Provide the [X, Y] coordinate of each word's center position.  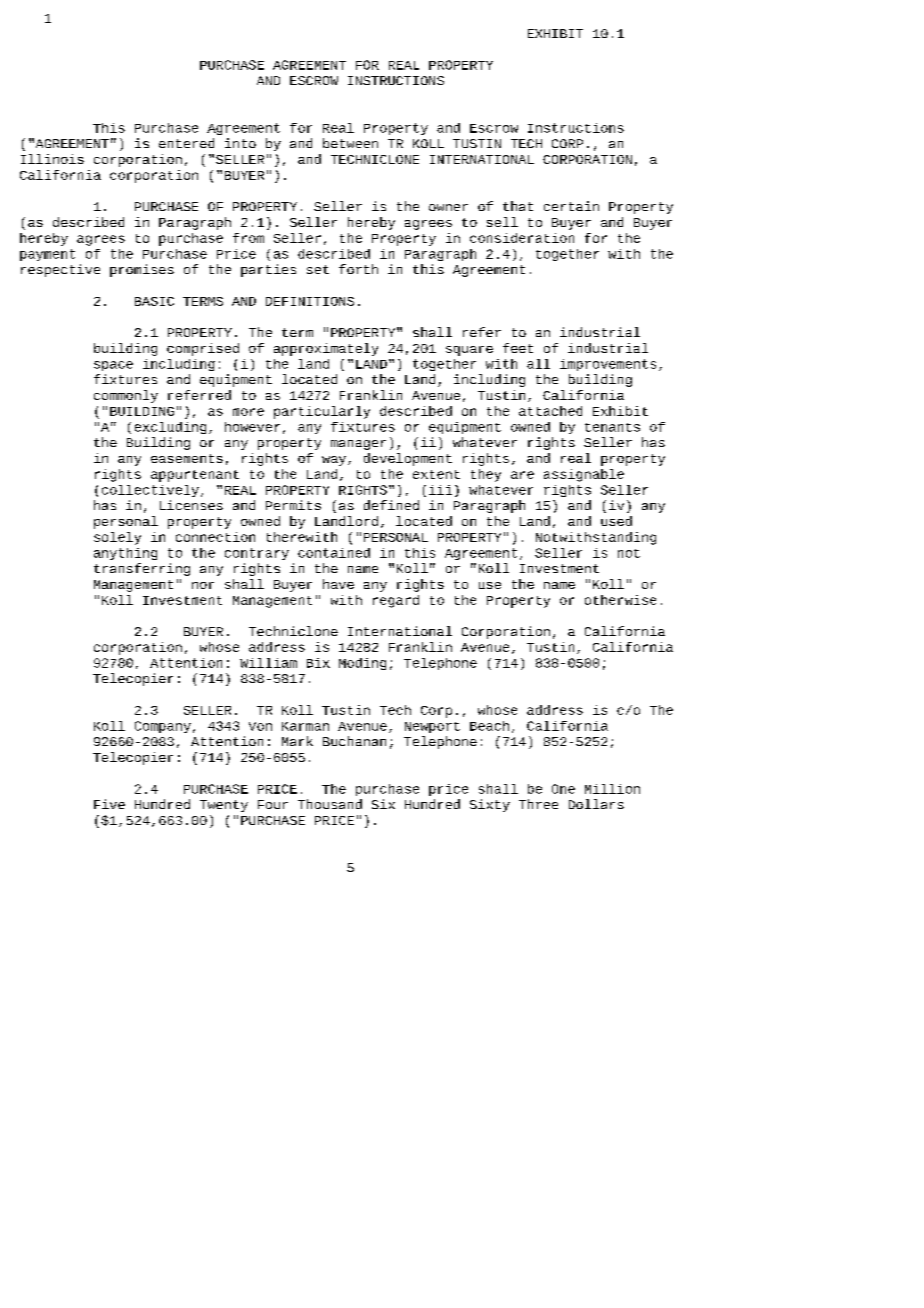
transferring [142, 569]
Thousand [330, 804]
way [334, 461]
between [350, 143]
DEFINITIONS [310, 301]
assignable [584, 475]
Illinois [52, 159]
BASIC [154, 301]
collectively [150, 491]
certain [571, 206]
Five [109, 804]
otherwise [620, 600]
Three [538, 804]
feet [518, 348]
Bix [318, 663]
